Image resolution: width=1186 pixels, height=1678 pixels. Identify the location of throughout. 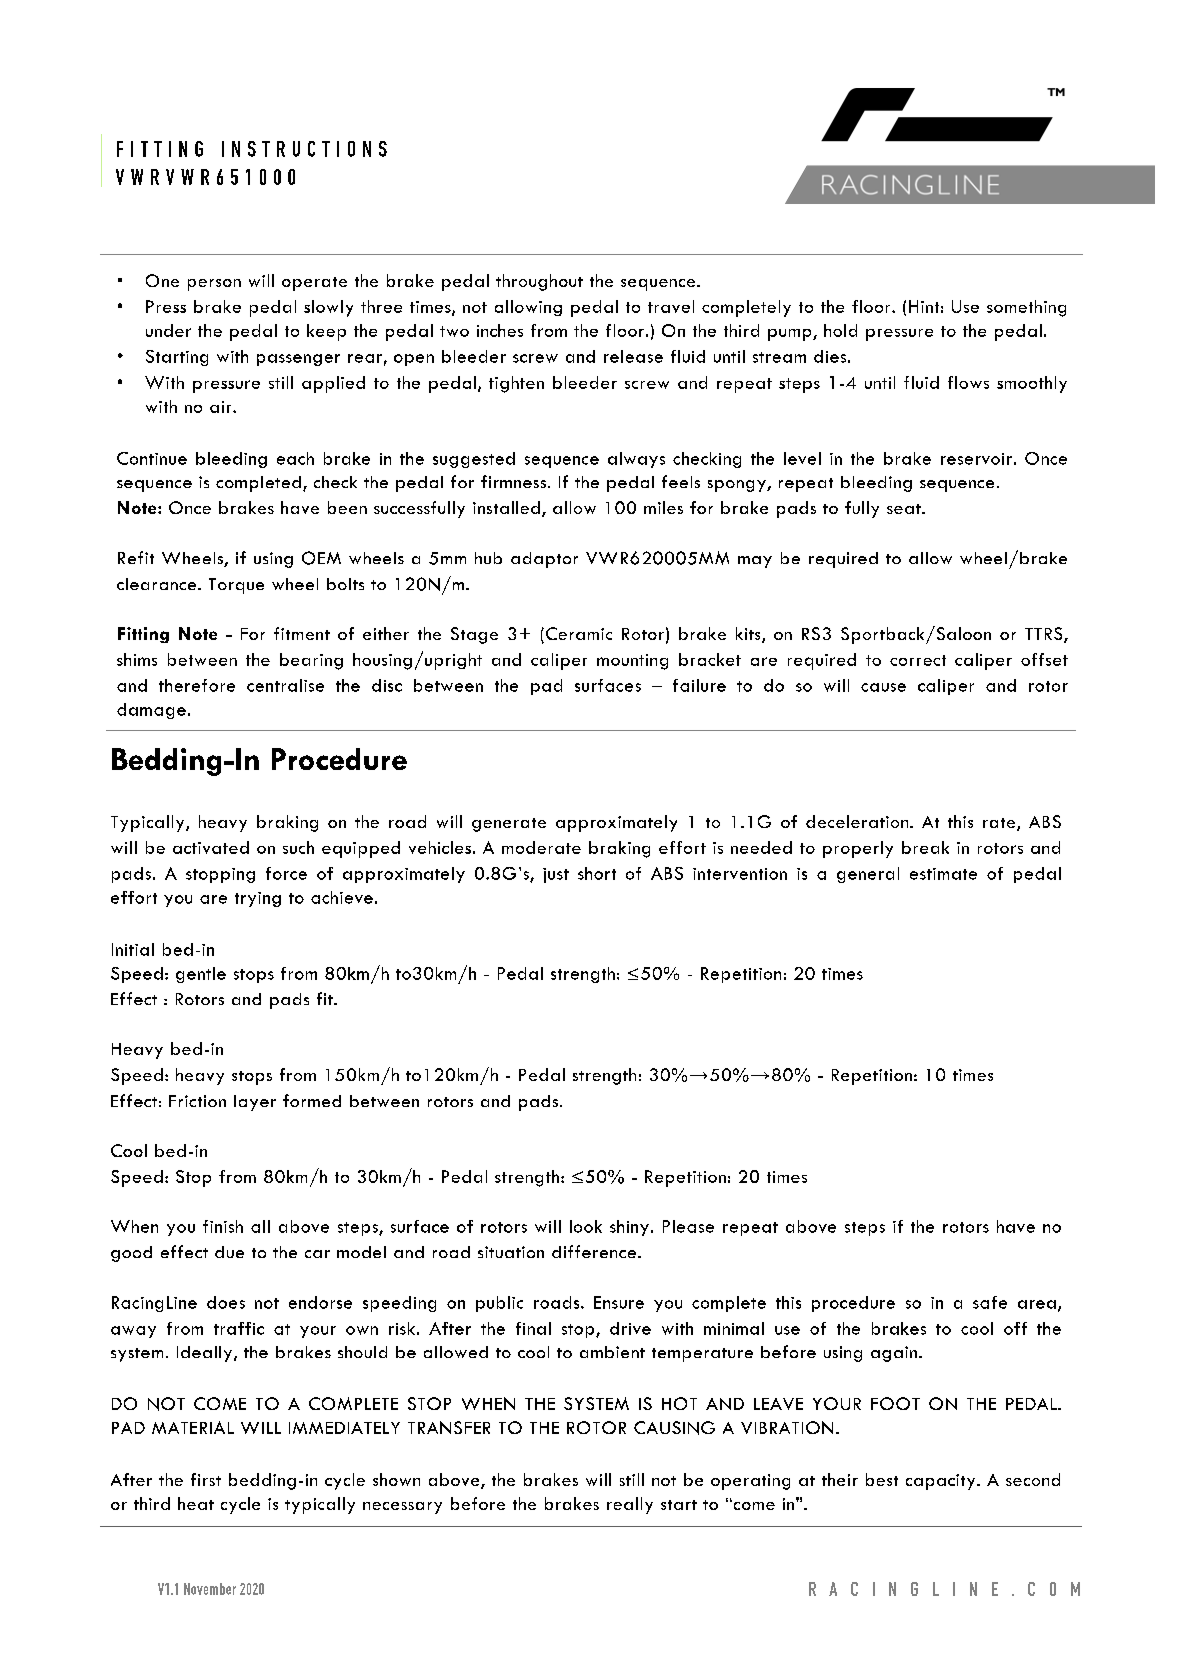
(539, 282).
